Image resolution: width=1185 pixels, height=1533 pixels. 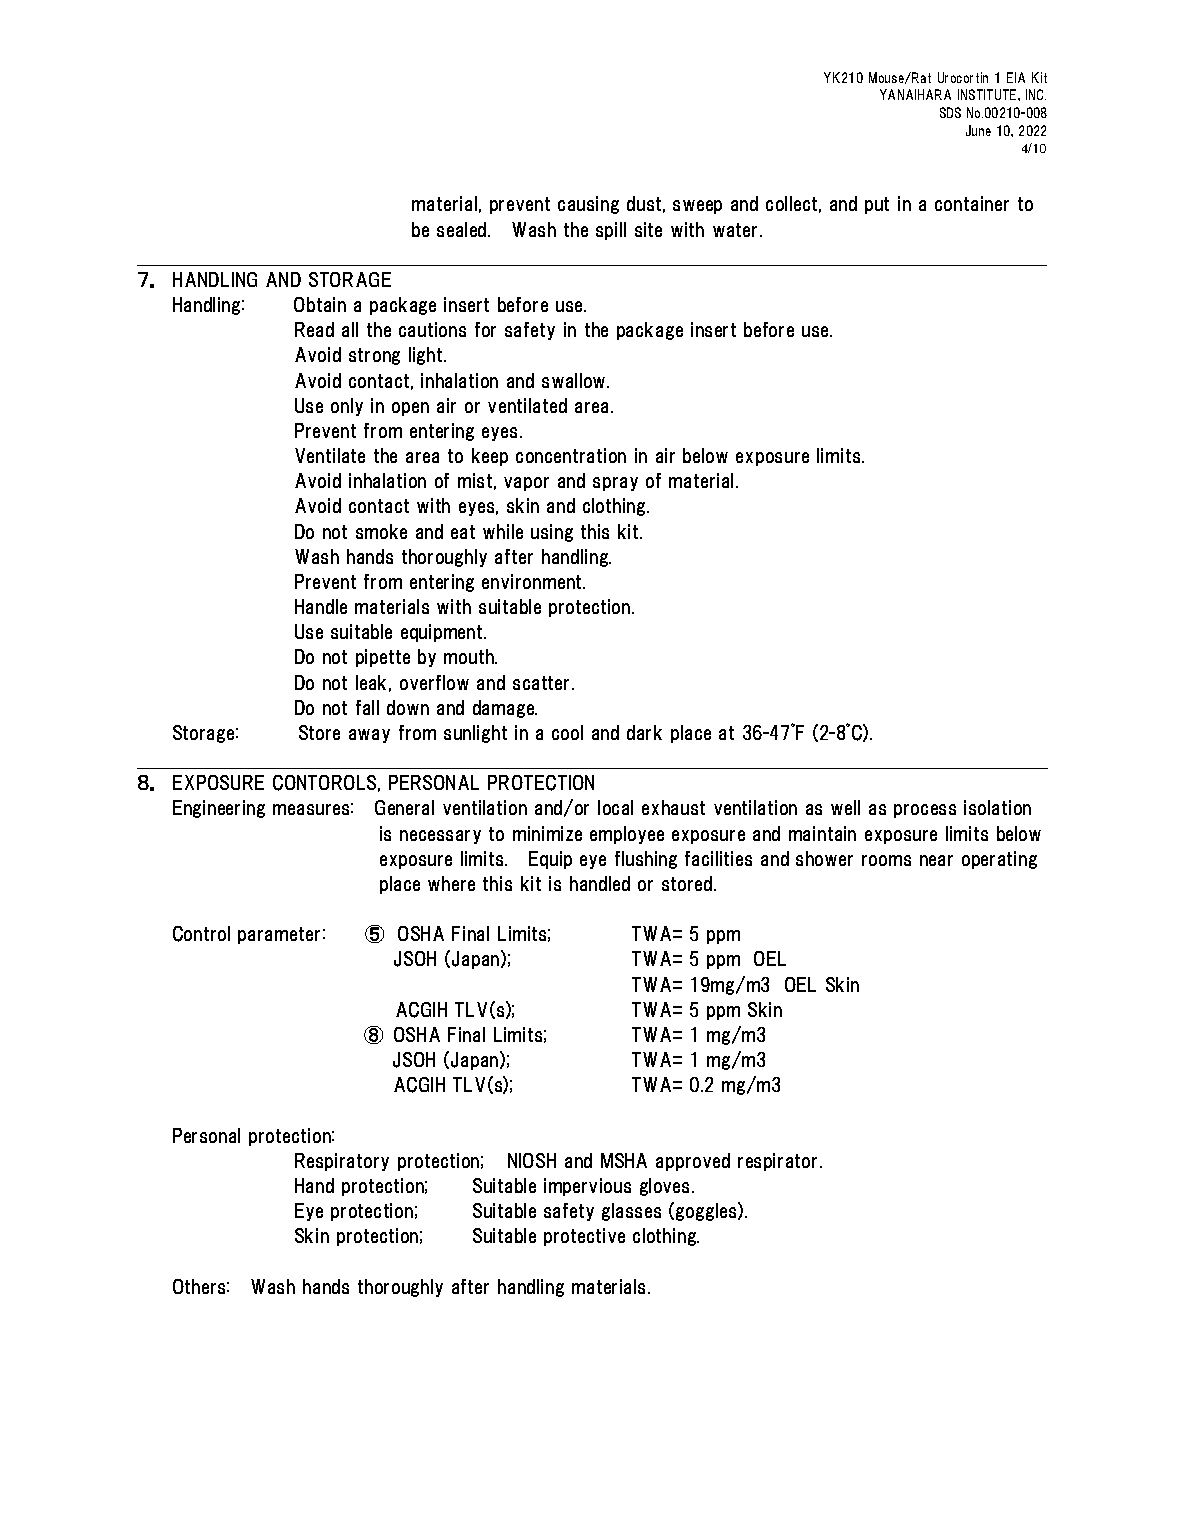 What do you see at coordinates (631, 1212) in the document?
I see `glasses` at bounding box center [631, 1212].
